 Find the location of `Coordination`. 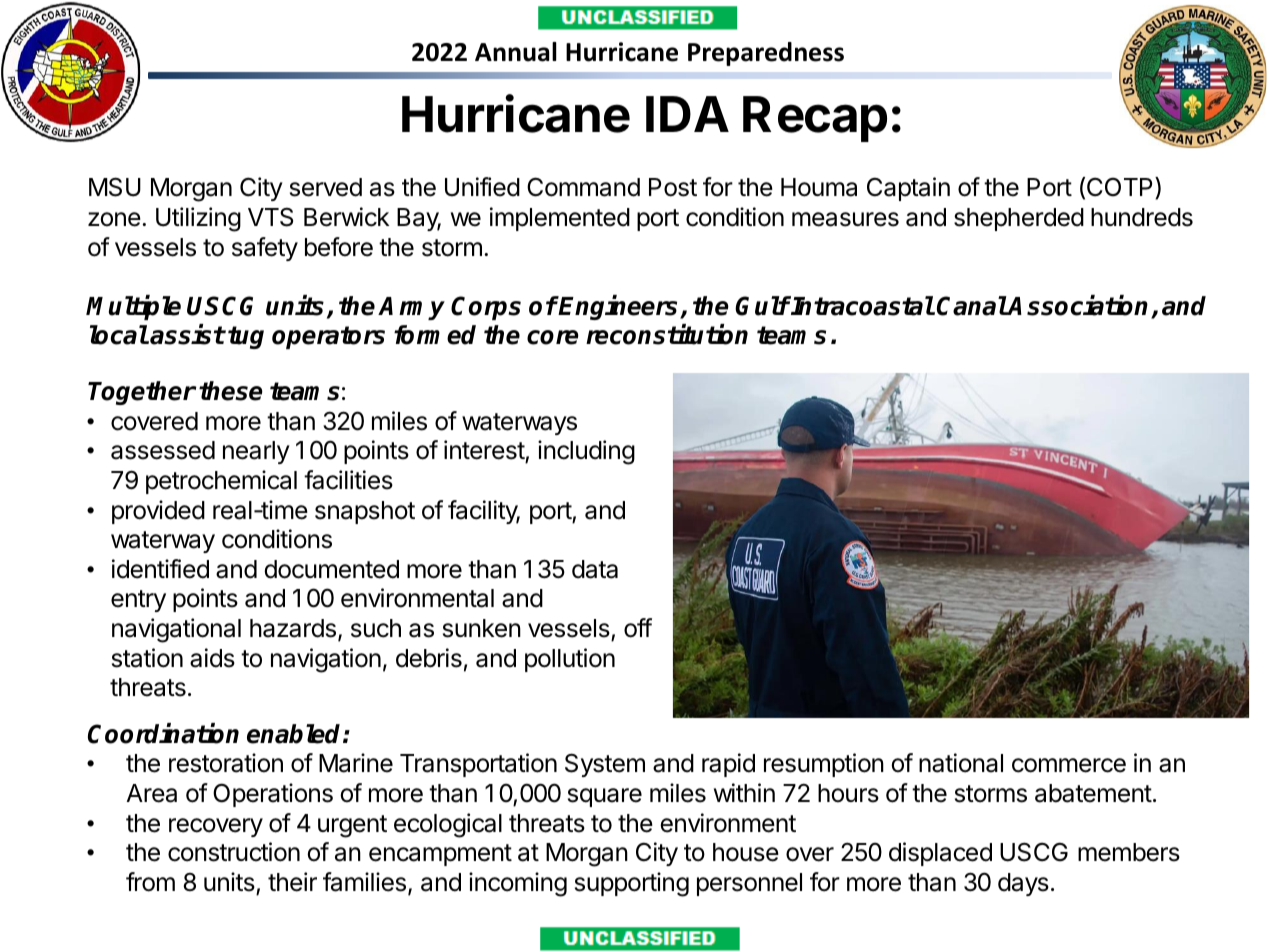

Coordination is located at coordinates (163, 733).
